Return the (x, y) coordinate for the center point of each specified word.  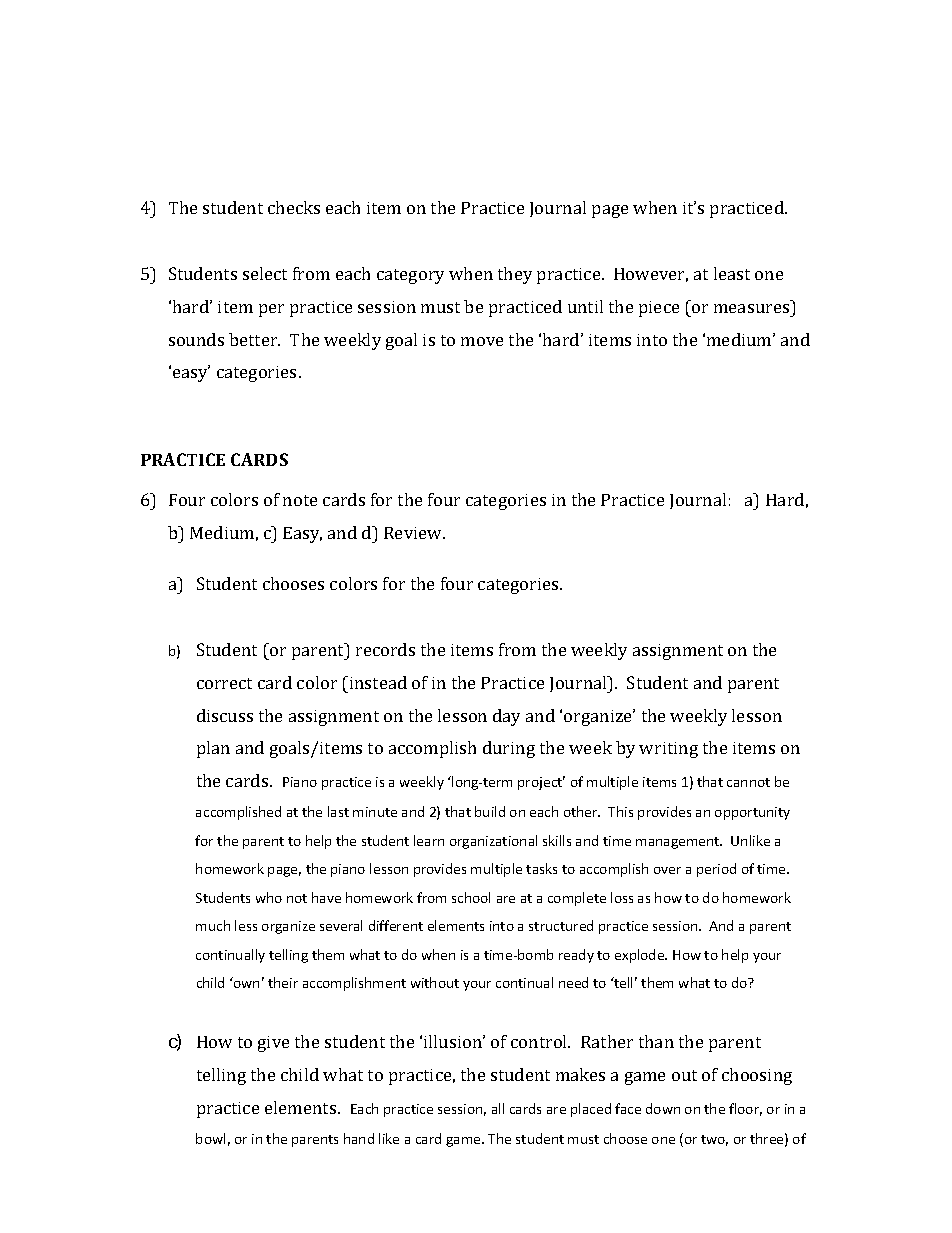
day (506, 717)
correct (224, 683)
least (732, 273)
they (515, 275)
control (540, 1041)
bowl (210, 1138)
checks (294, 207)
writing (668, 750)
